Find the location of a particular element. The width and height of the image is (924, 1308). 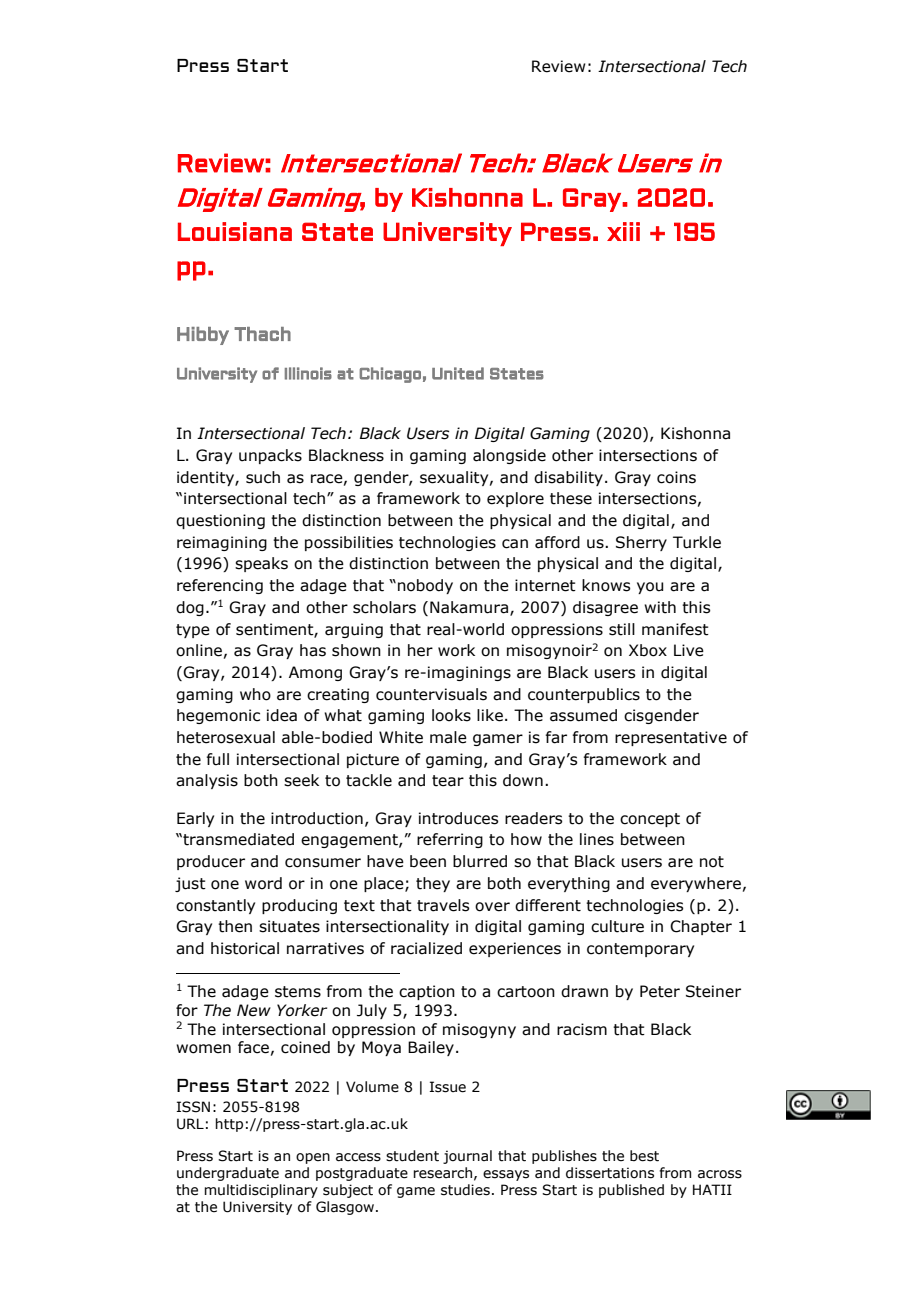

Louisiana is located at coordinates (235, 231).
